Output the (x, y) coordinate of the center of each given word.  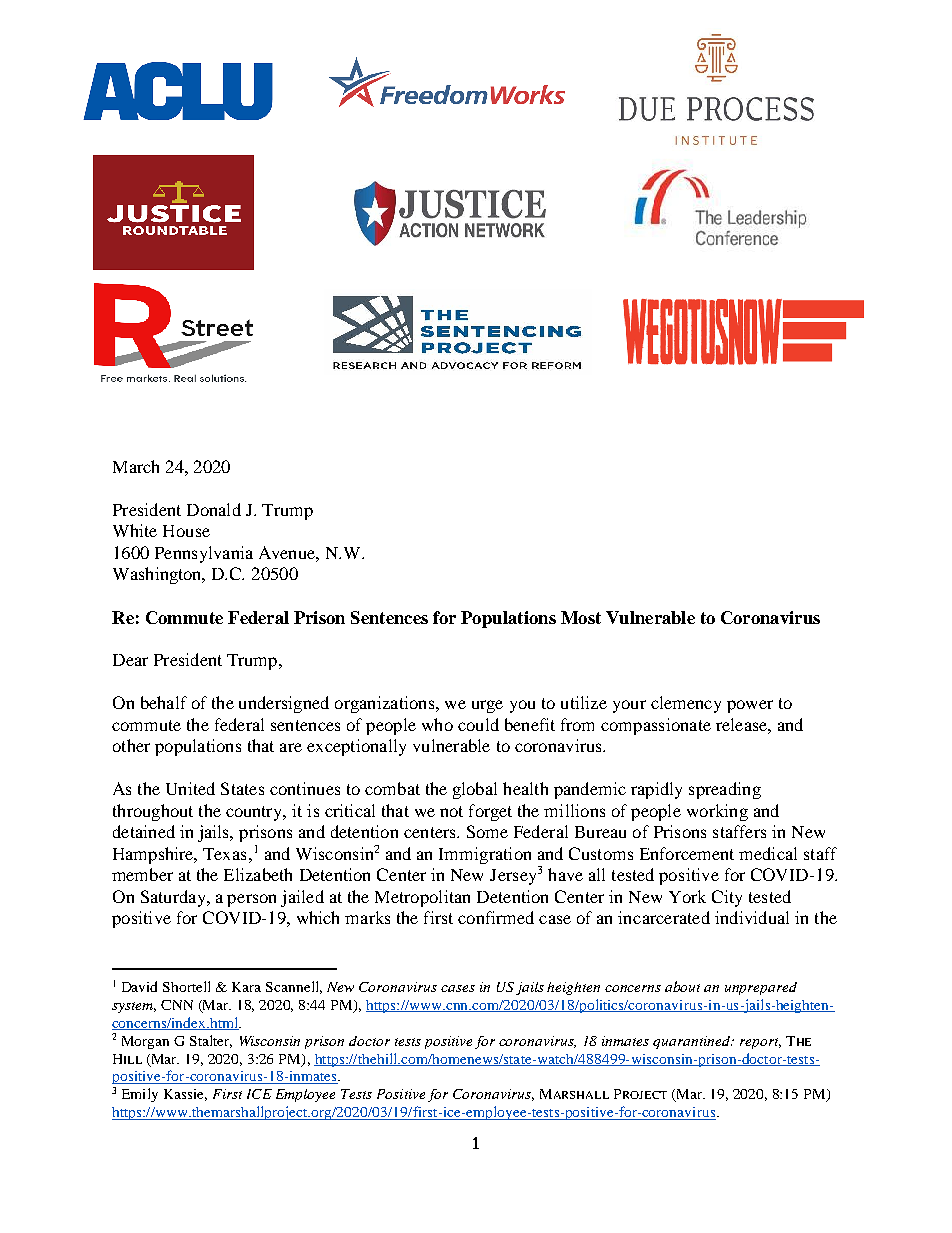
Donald (214, 509)
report (760, 1043)
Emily (140, 1095)
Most (581, 617)
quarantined (693, 1042)
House (186, 531)
